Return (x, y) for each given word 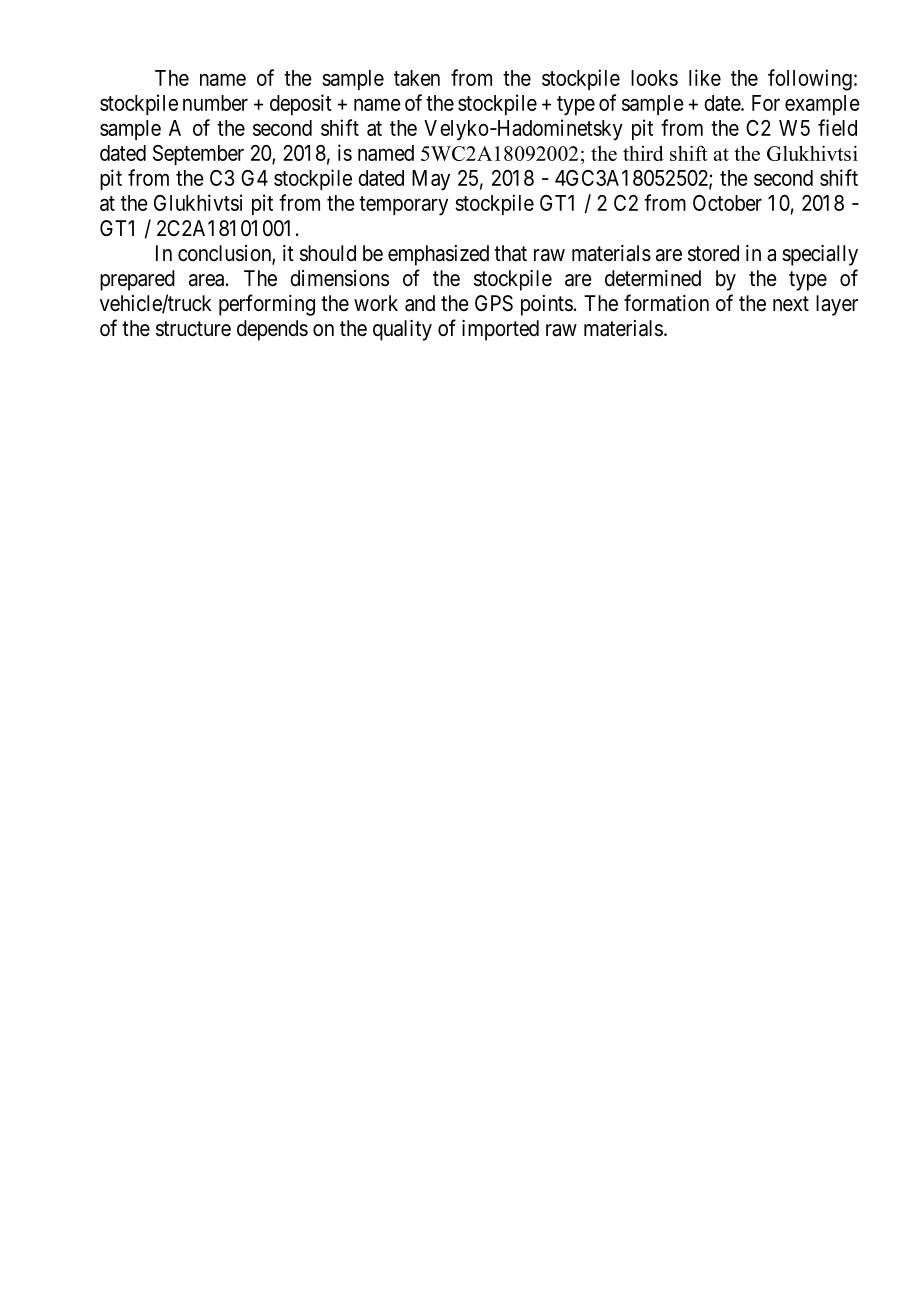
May (431, 180)
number (215, 103)
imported (500, 330)
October (727, 203)
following (810, 80)
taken (417, 78)
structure (193, 329)
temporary (403, 206)
